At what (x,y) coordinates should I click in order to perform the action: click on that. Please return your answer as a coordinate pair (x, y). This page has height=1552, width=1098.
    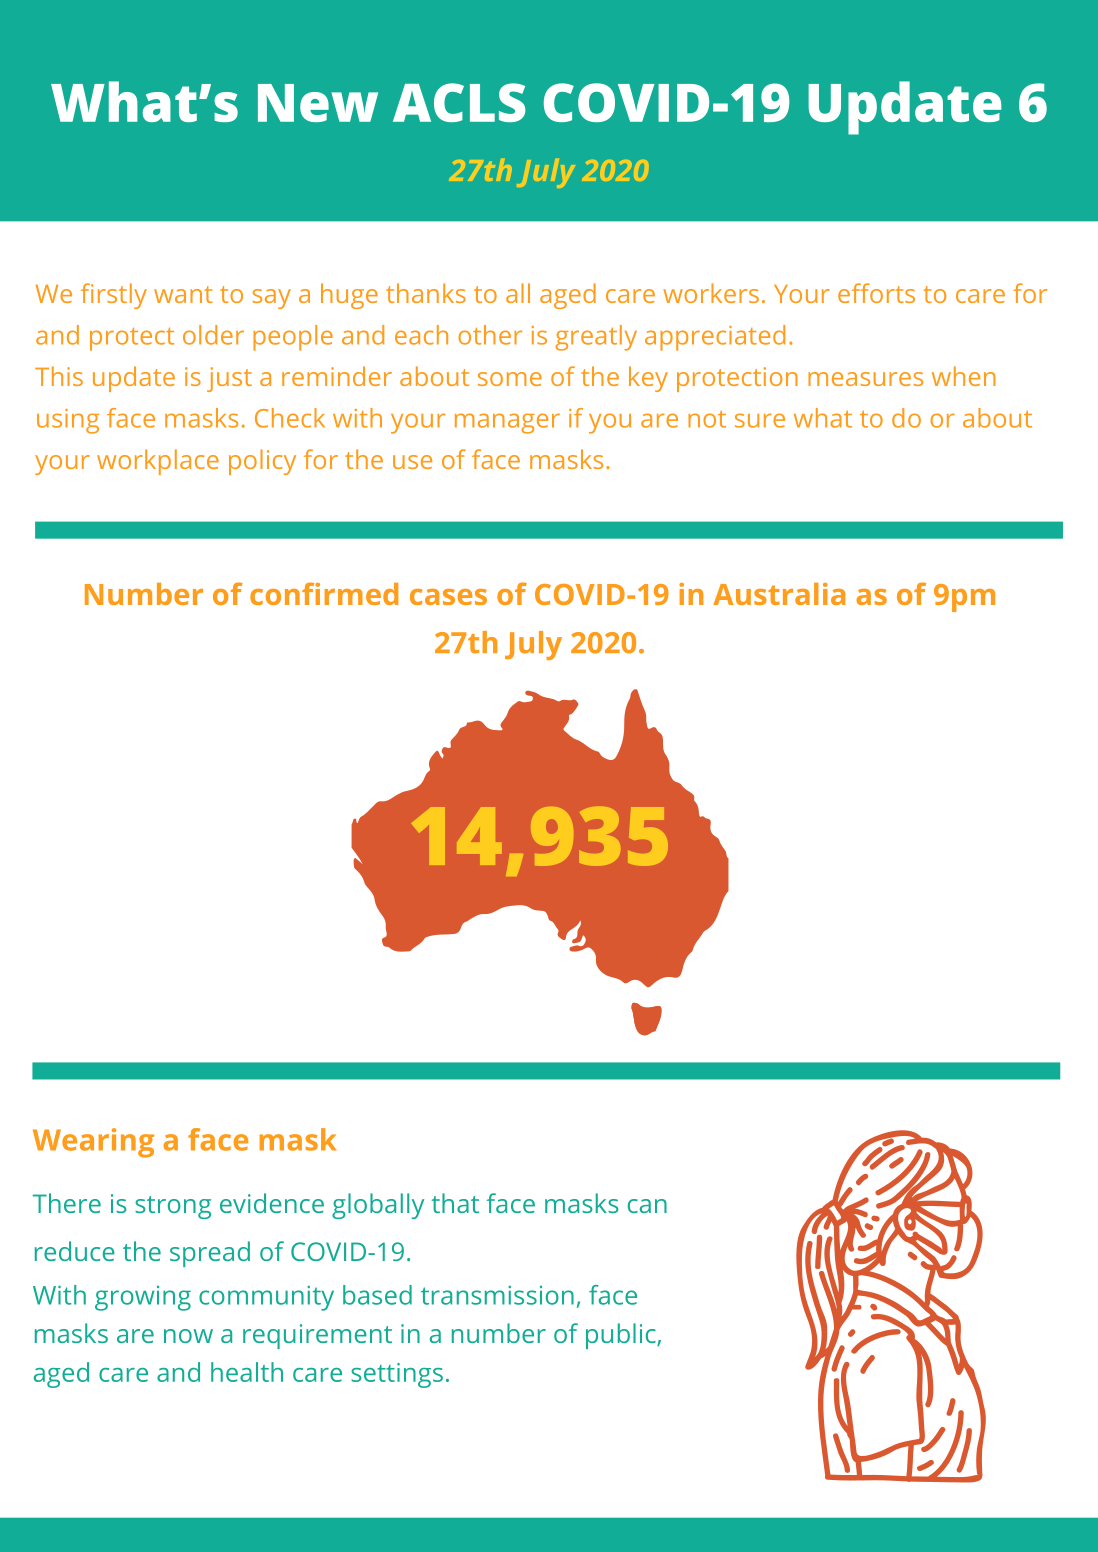
    Looking at the image, I should click on (455, 1203).
